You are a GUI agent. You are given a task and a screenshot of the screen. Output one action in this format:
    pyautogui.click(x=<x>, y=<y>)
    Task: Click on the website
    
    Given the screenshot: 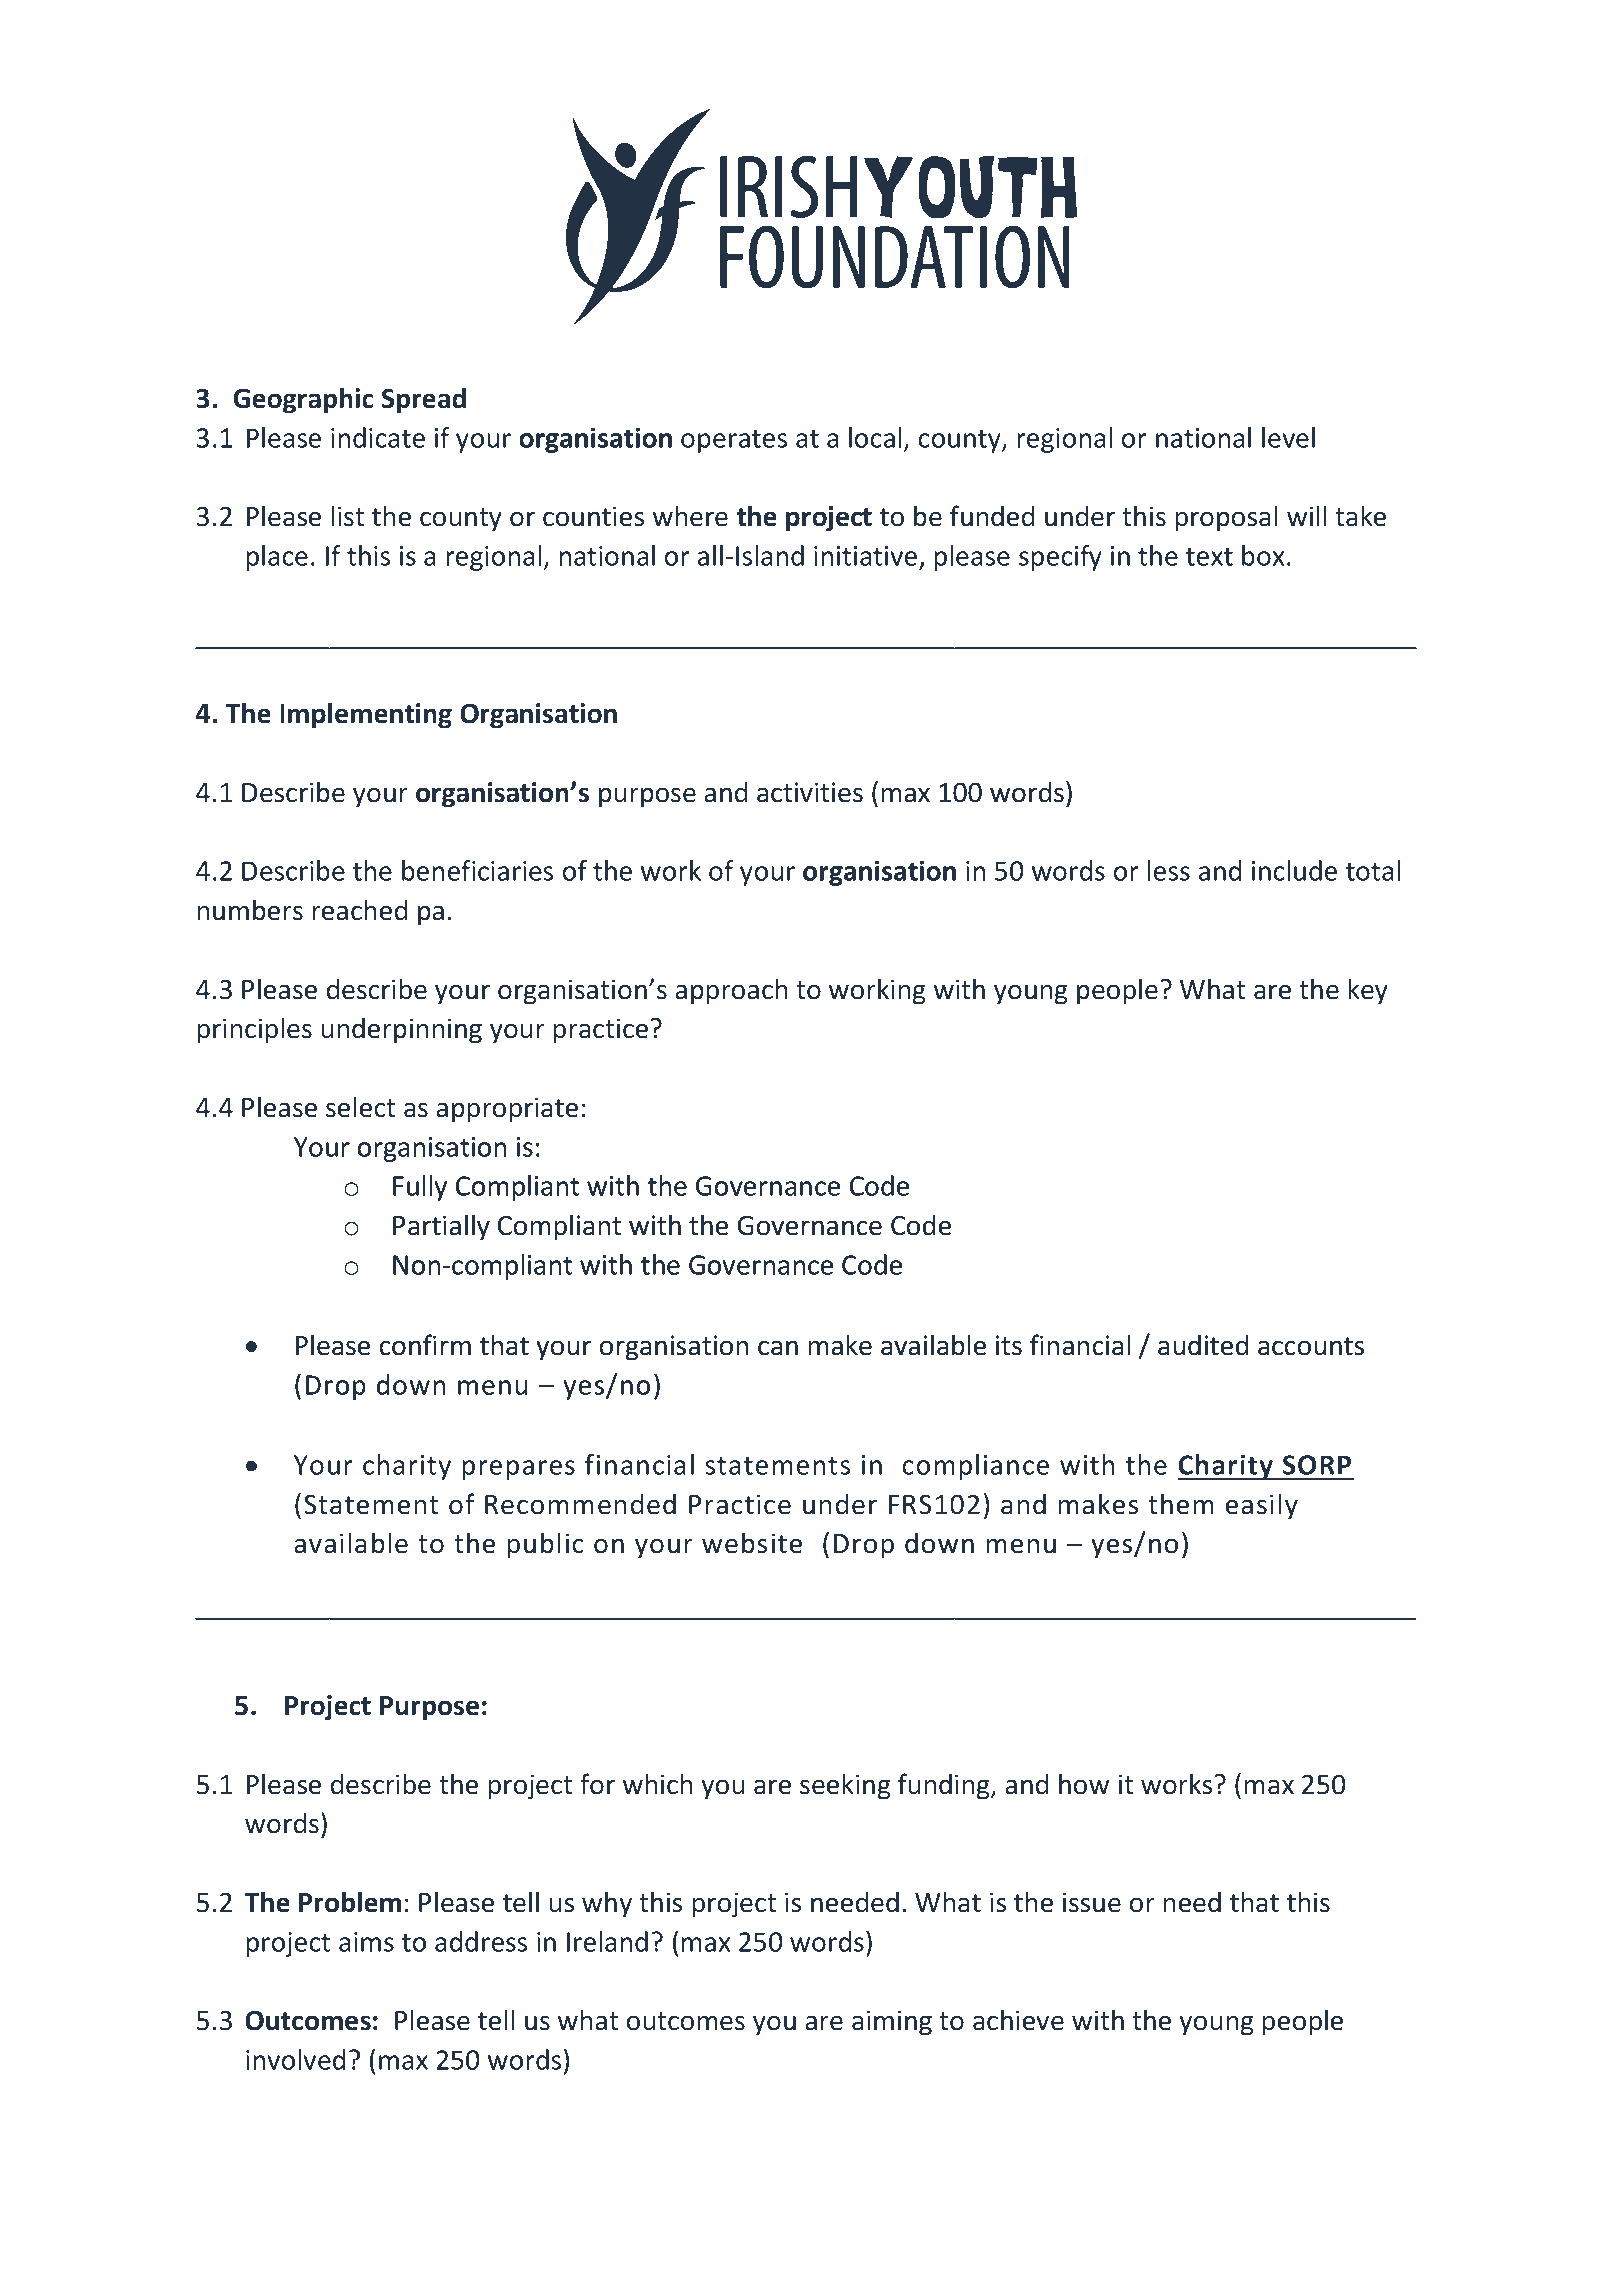 What is the action you would take?
    pyautogui.click(x=752, y=1543)
